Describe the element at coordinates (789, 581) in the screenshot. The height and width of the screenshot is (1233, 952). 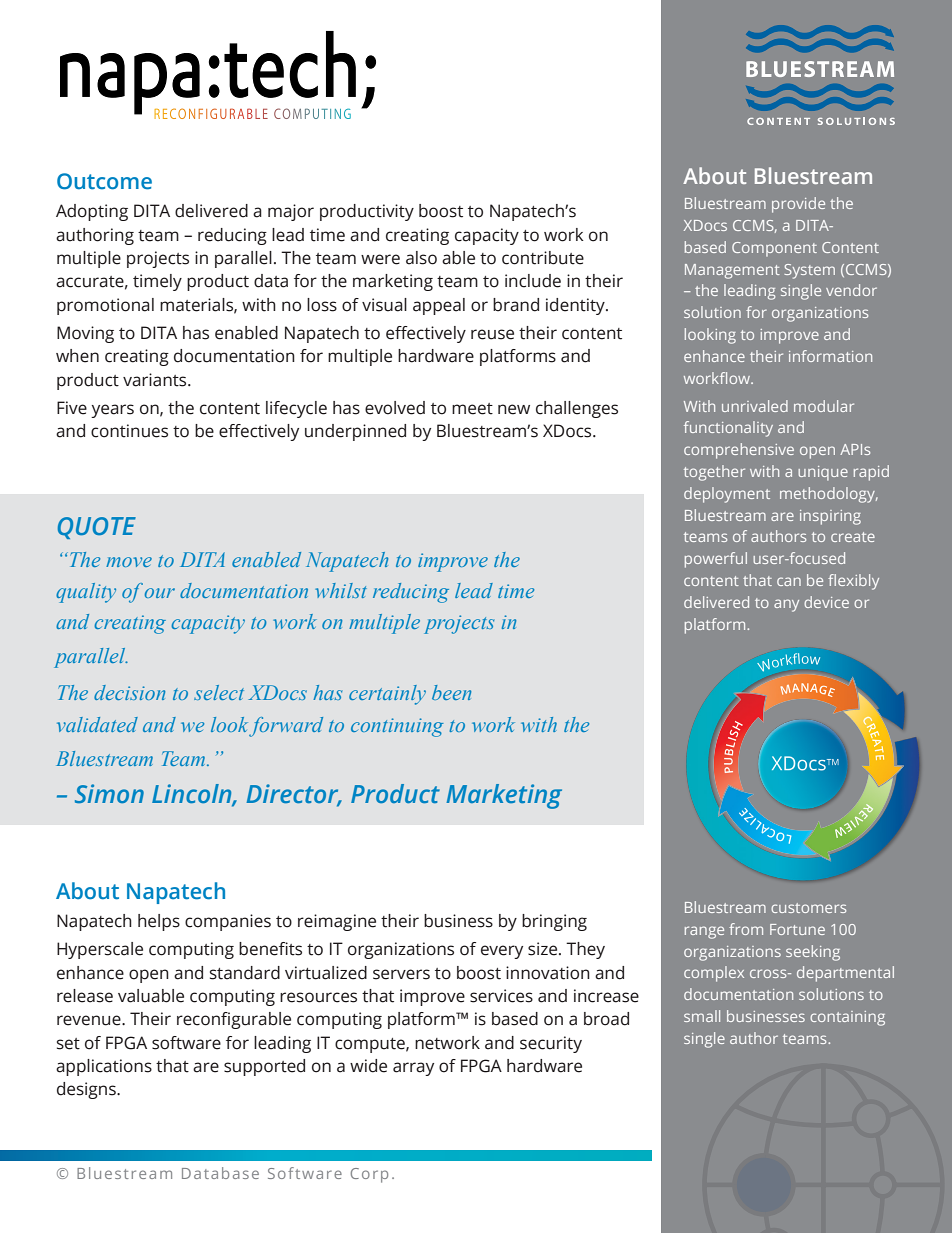
I see `can` at that location.
